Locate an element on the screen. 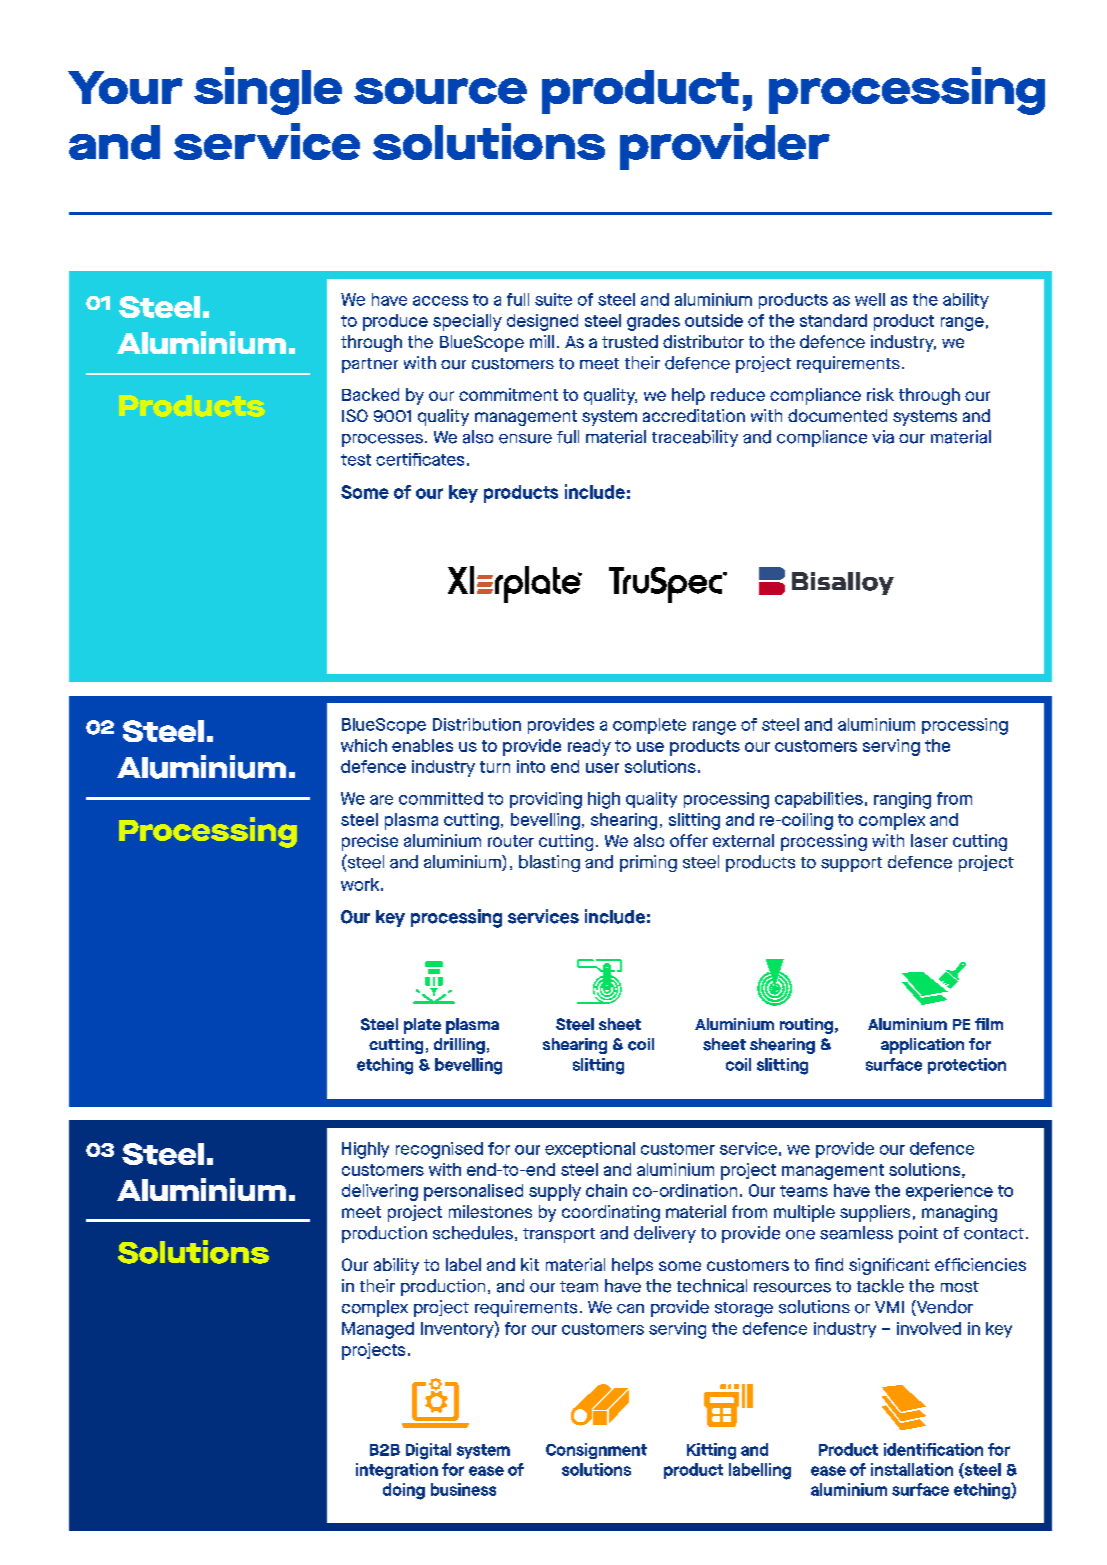 The width and height of the screenshot is (1107, 1565). via is located at coordinates (883, 437).
